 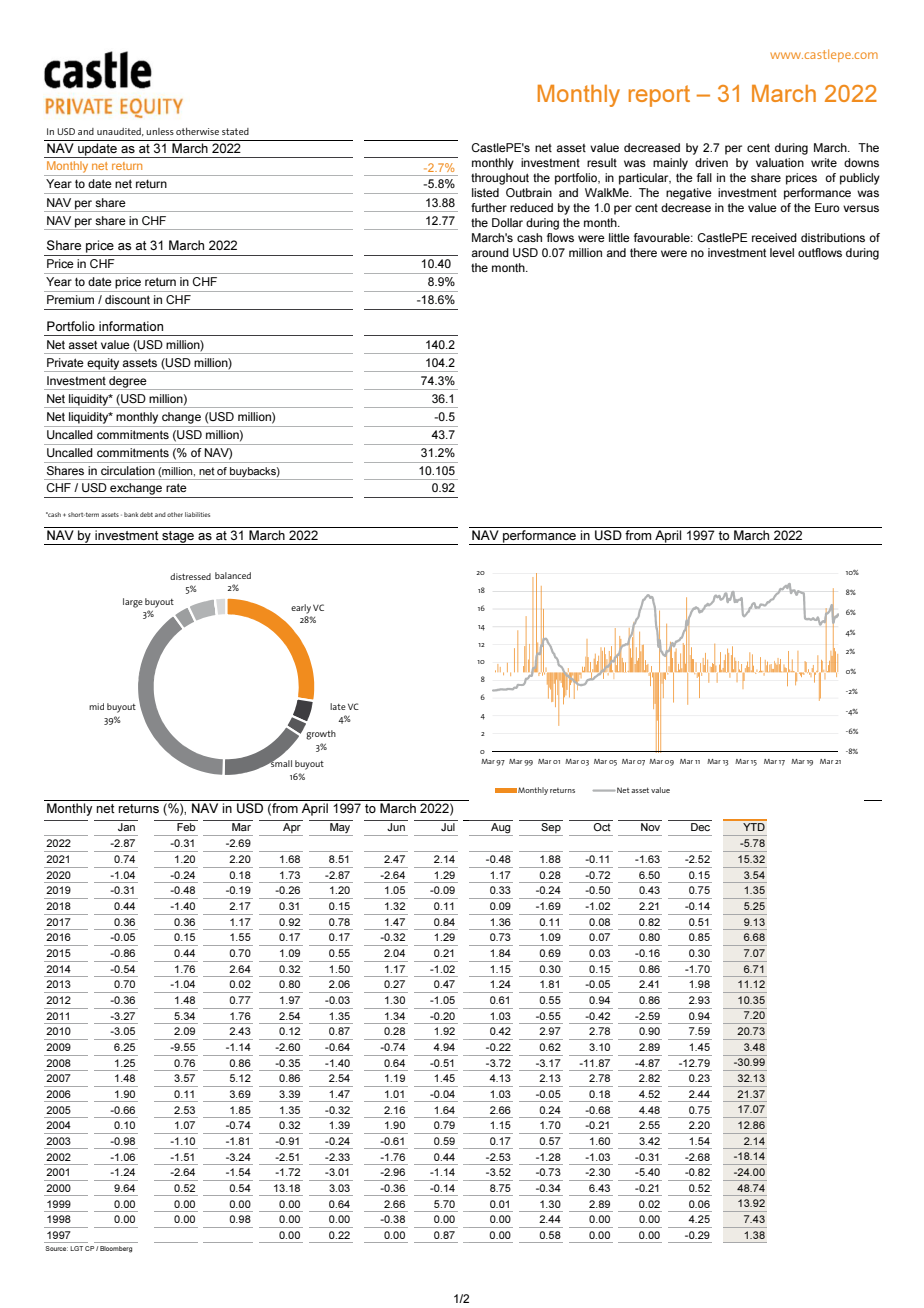 What do you see at coordinates (96, 706) in the screenshot?
I see `mid` at bounding box center [96, 706].
